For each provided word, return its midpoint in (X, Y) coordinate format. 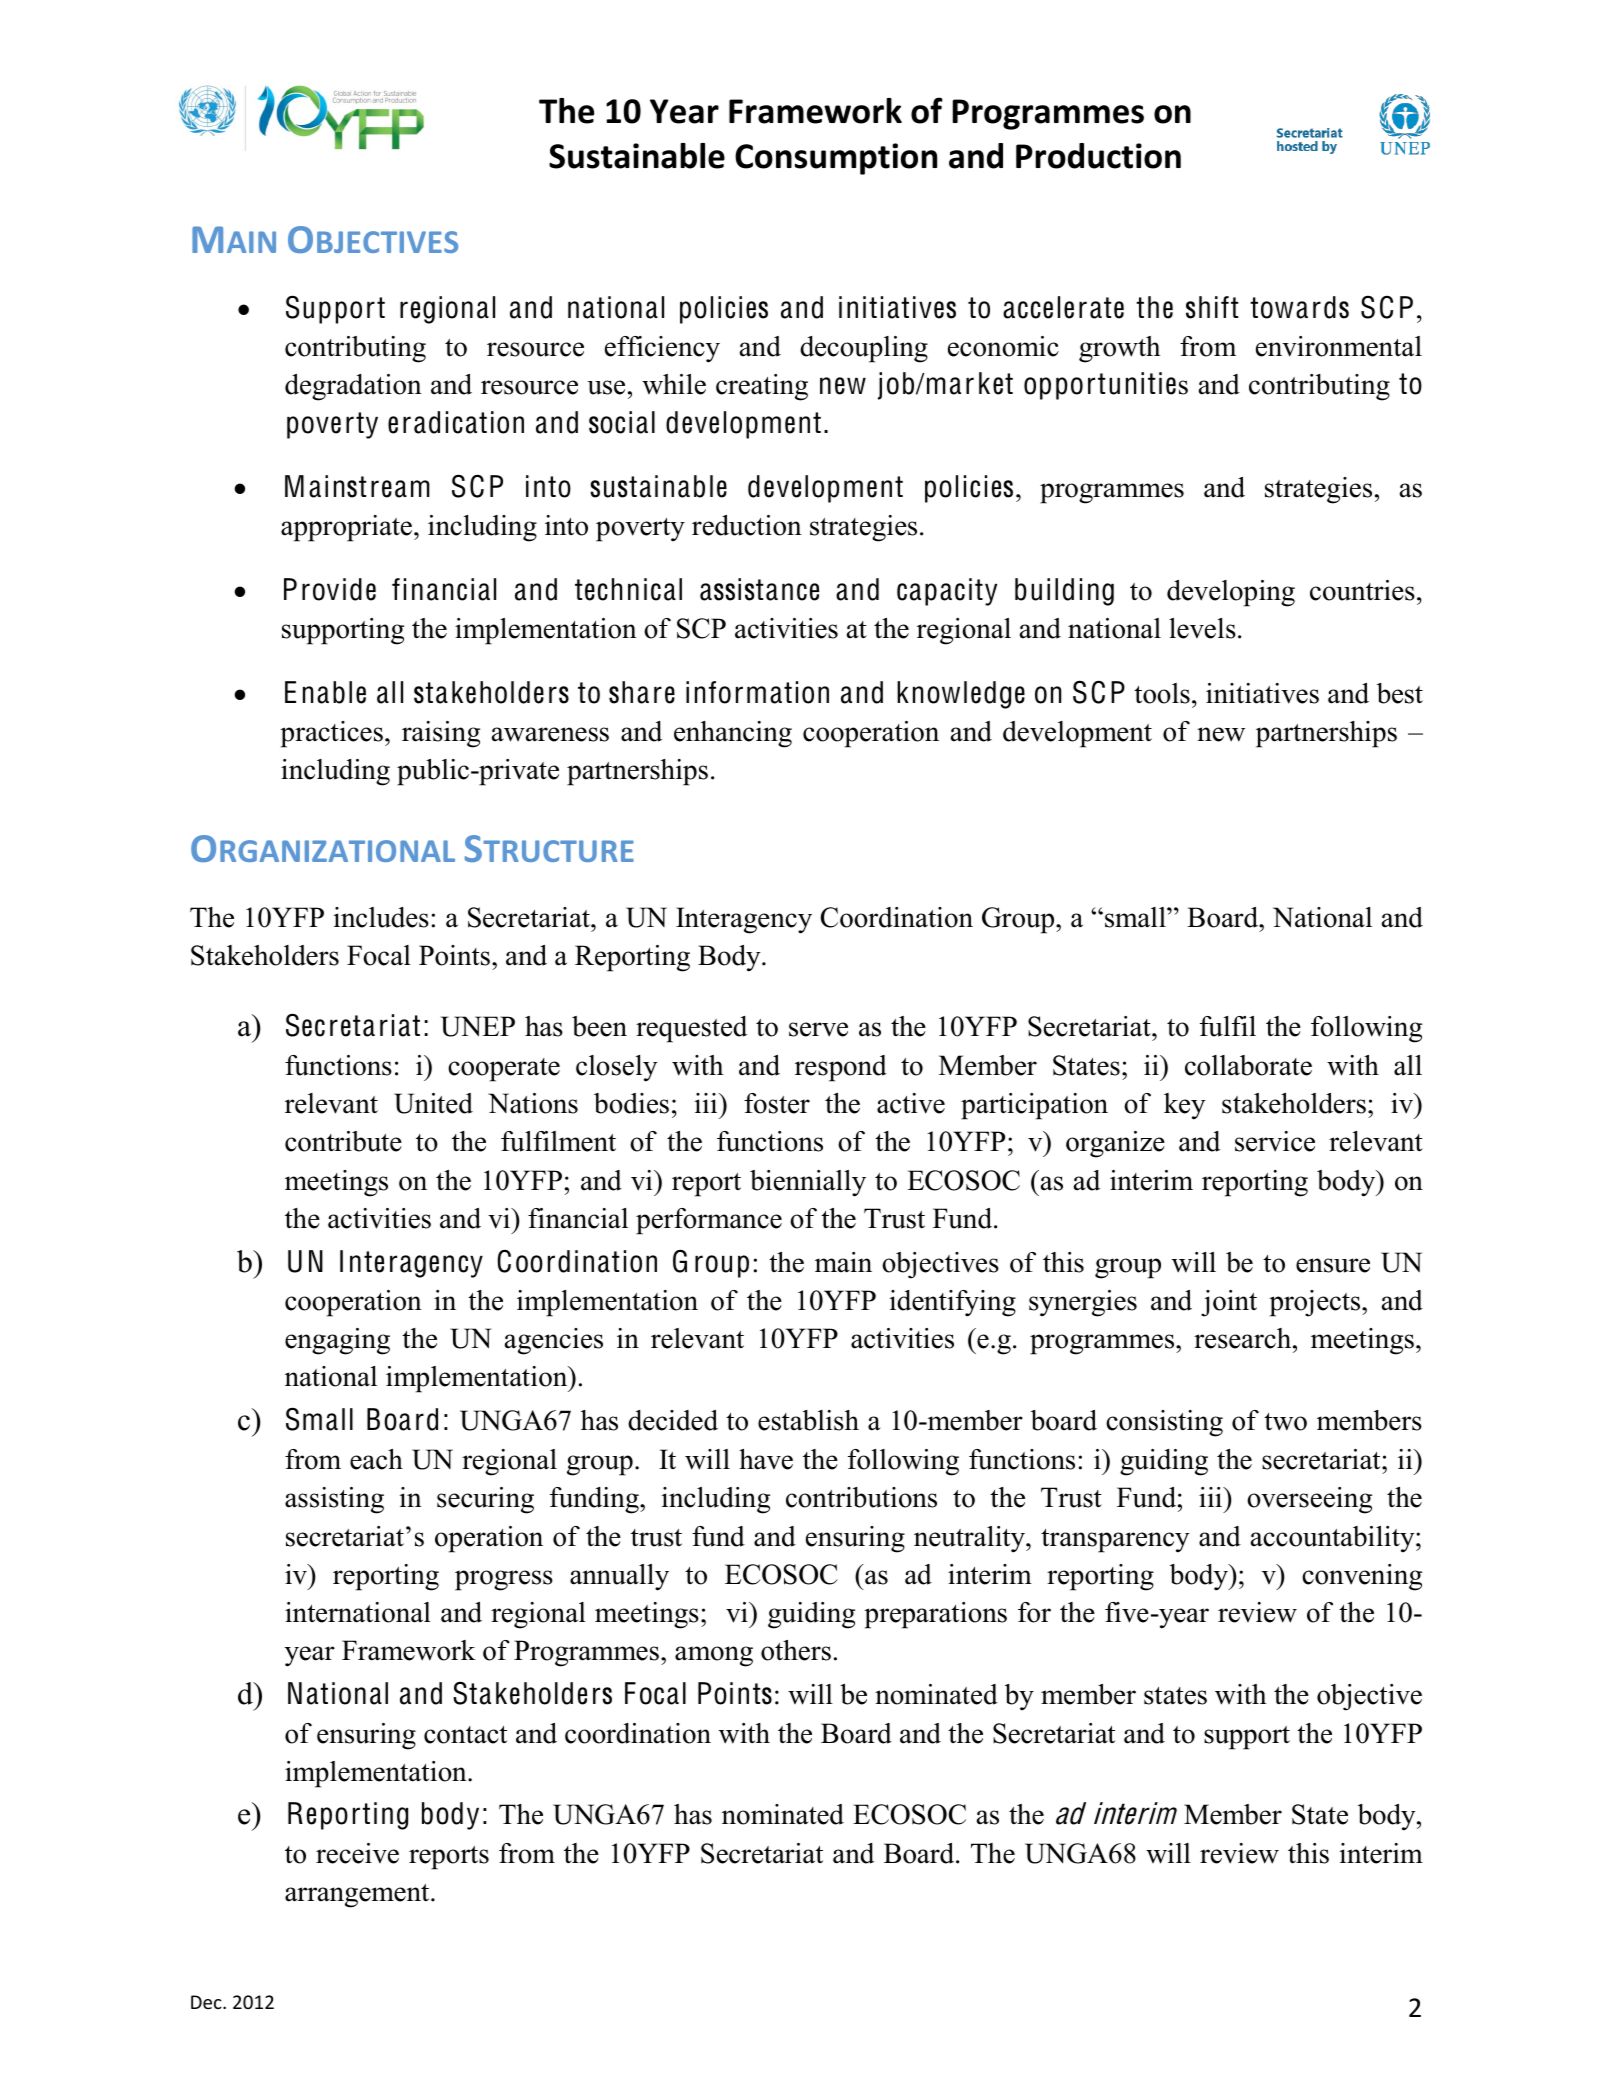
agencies (554, 1341)
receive (357, 1853)
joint (1229, 1303)
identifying (953, 1303)
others (796, 1650)
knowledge (961, 695)
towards (1299, 307)
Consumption (836, 159)
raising (441, 734)
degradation (353, 387)
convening (1362, 1577)
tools (1162, 693)
